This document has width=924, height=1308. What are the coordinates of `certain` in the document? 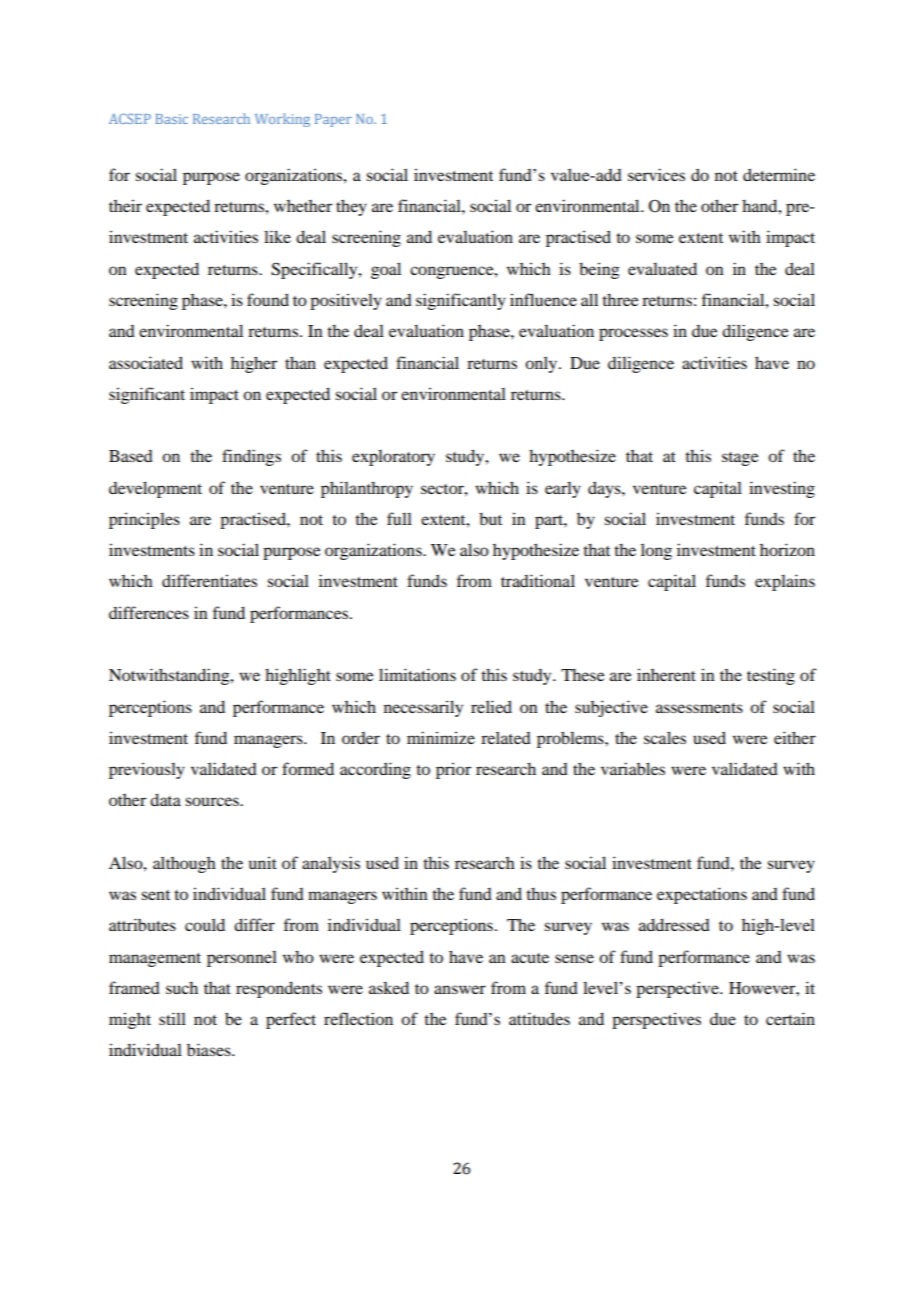 It's located at (790, 1018).
